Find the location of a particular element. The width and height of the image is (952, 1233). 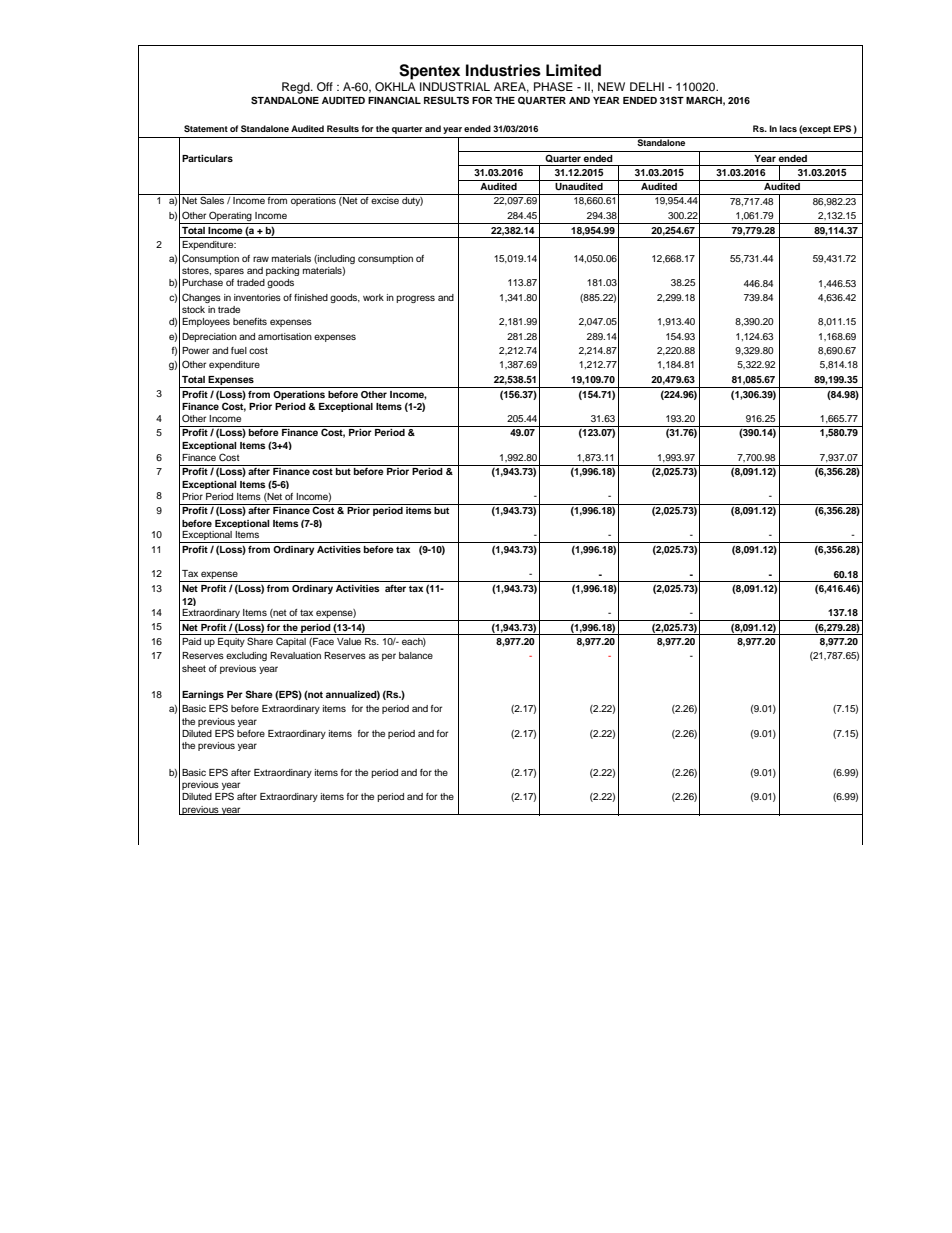

fuel is located at coordinates (239, 350).
